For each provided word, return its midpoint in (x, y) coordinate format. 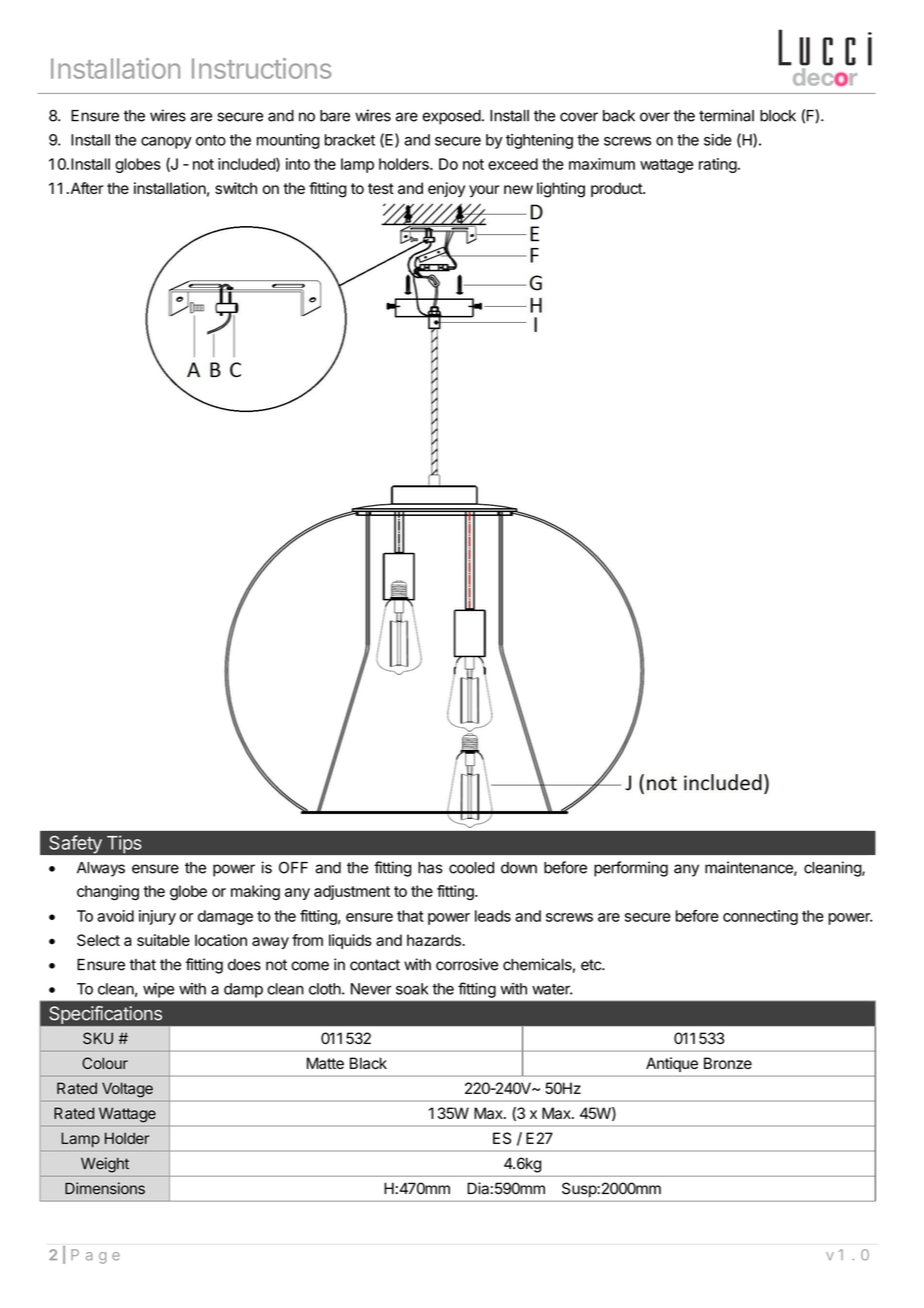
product (617, 189)
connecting (760, 917)
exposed (451, 117)
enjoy (446, 189)
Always (101, 869)
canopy (166, 143)
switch (236, 188)
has (430, 868)
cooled (471, 868)
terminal (726, 115)
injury (157, 917)
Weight (105, 1165)
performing (631, 869)
